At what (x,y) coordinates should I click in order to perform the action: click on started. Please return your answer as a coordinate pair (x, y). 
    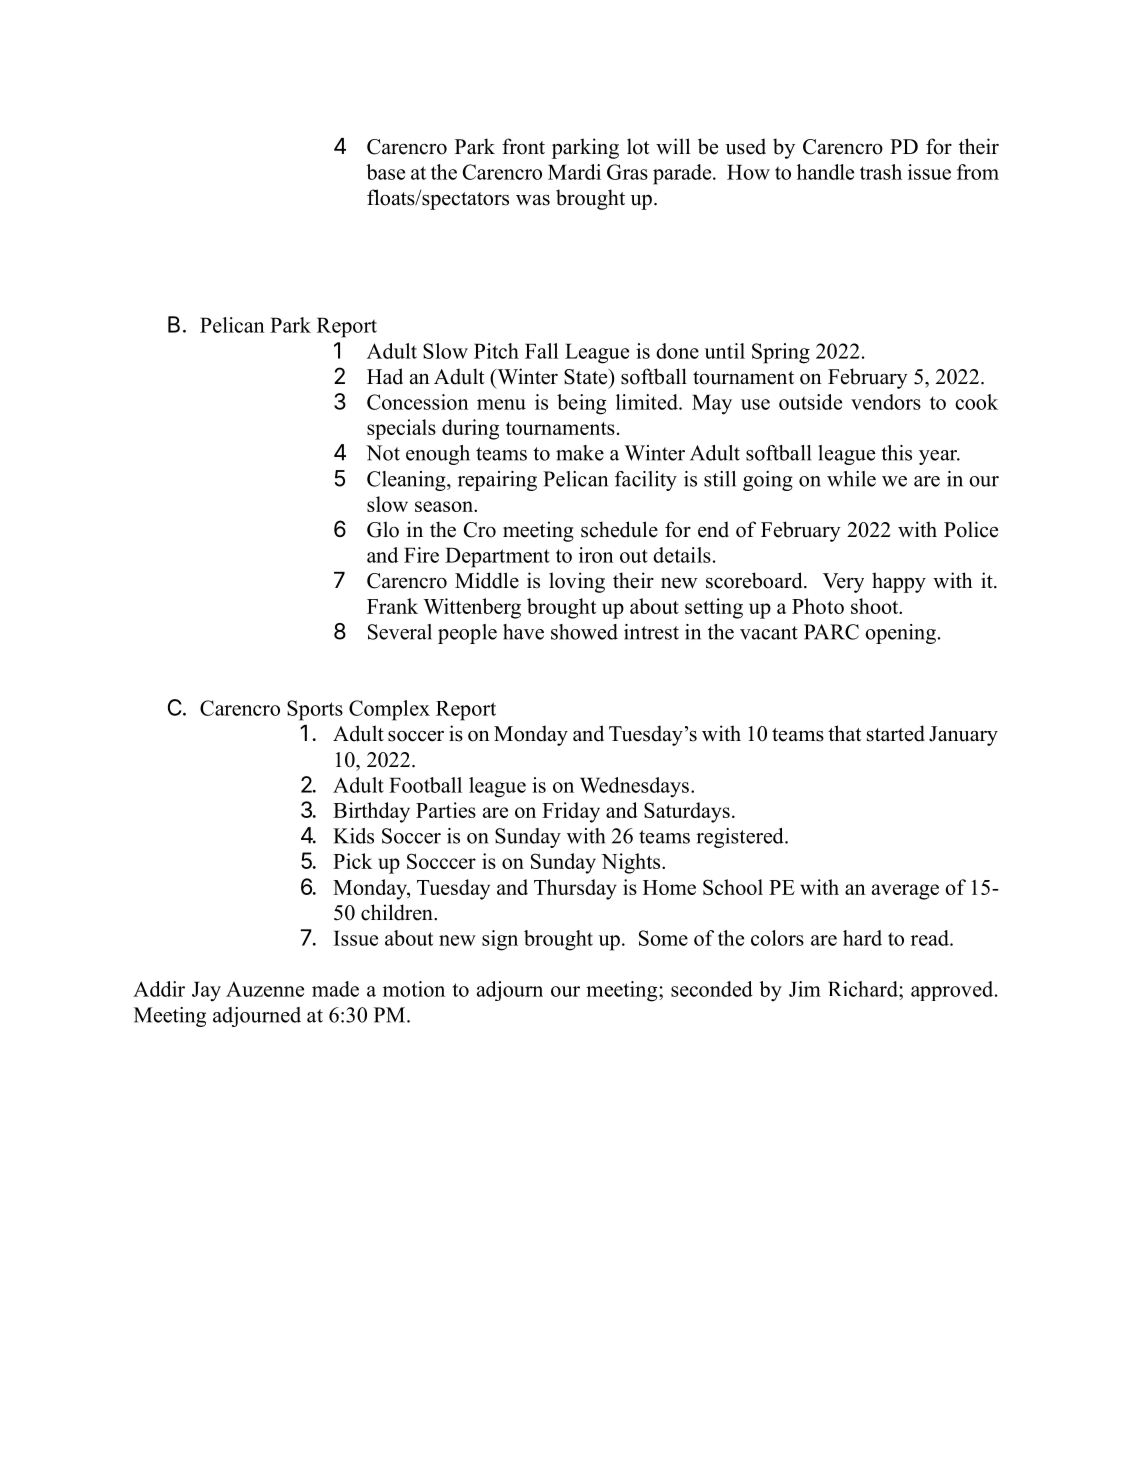
    Looking at the image, I should click on (896, 733).
